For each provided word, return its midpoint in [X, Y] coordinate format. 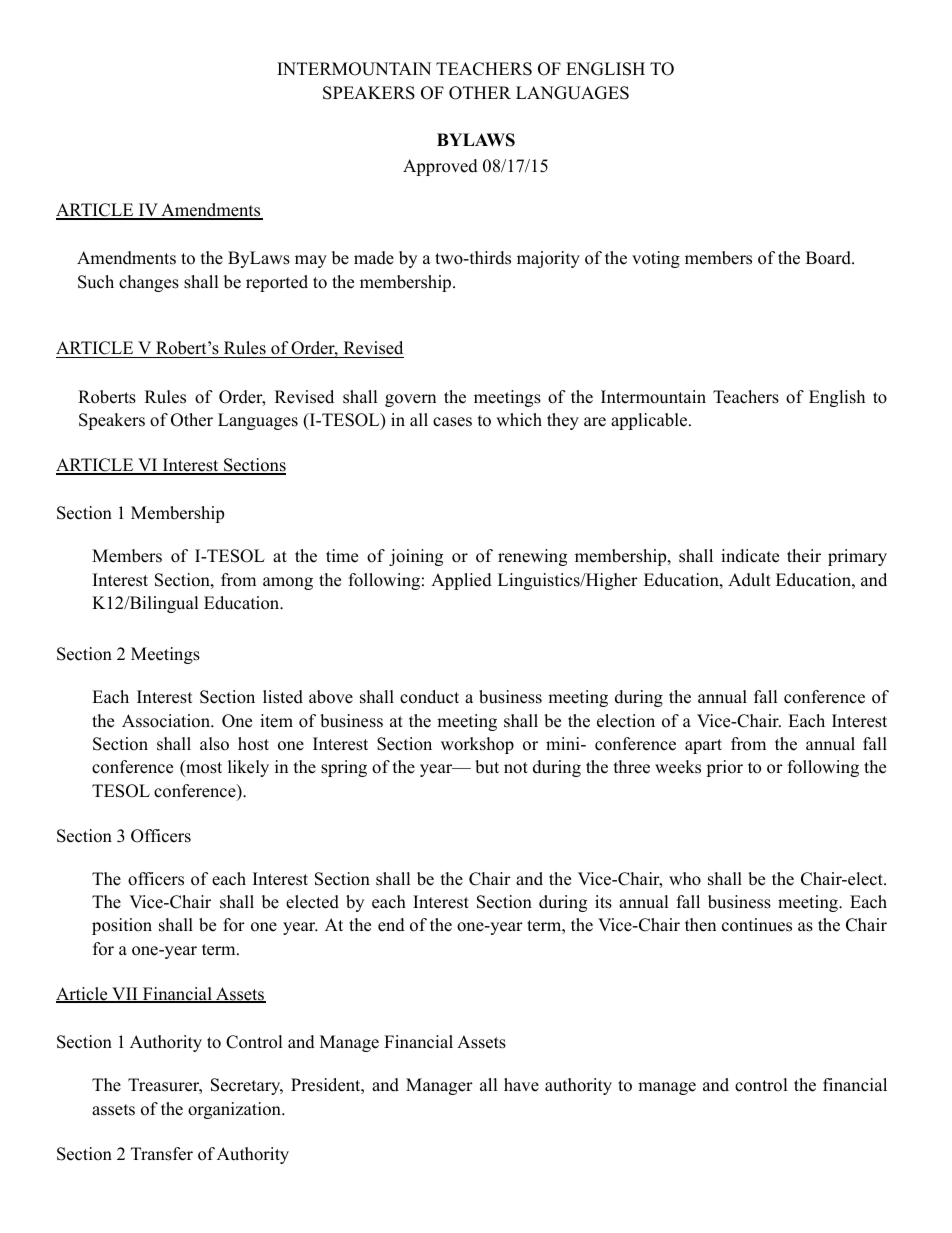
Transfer [162, 1154]
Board [829, 258]
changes [149, 283]
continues [757, 925]
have [521, 1085]
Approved [440, 167]
